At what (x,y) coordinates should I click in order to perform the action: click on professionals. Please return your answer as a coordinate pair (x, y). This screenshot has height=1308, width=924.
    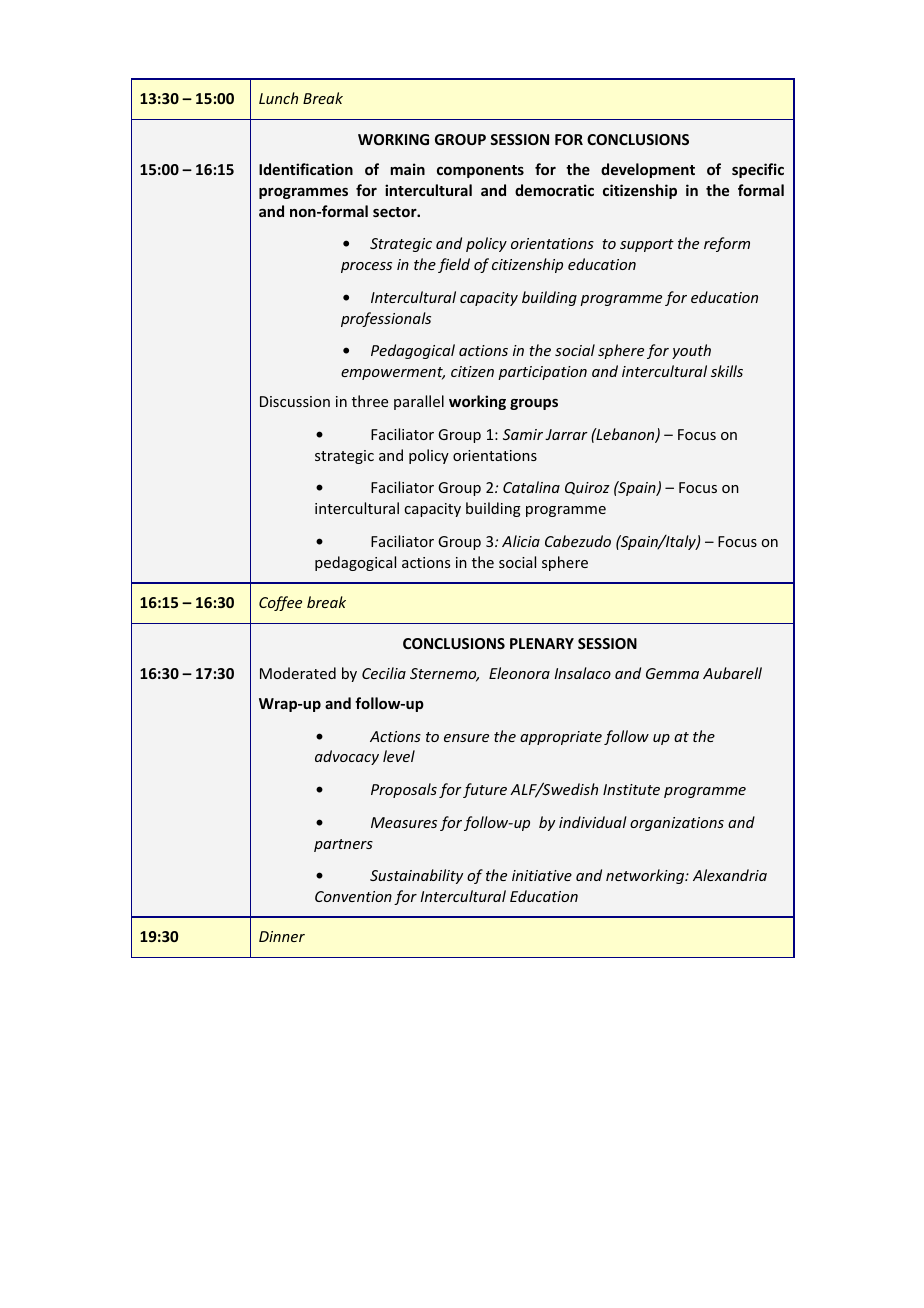
    Looking at the image, I should click on (386, 319).
